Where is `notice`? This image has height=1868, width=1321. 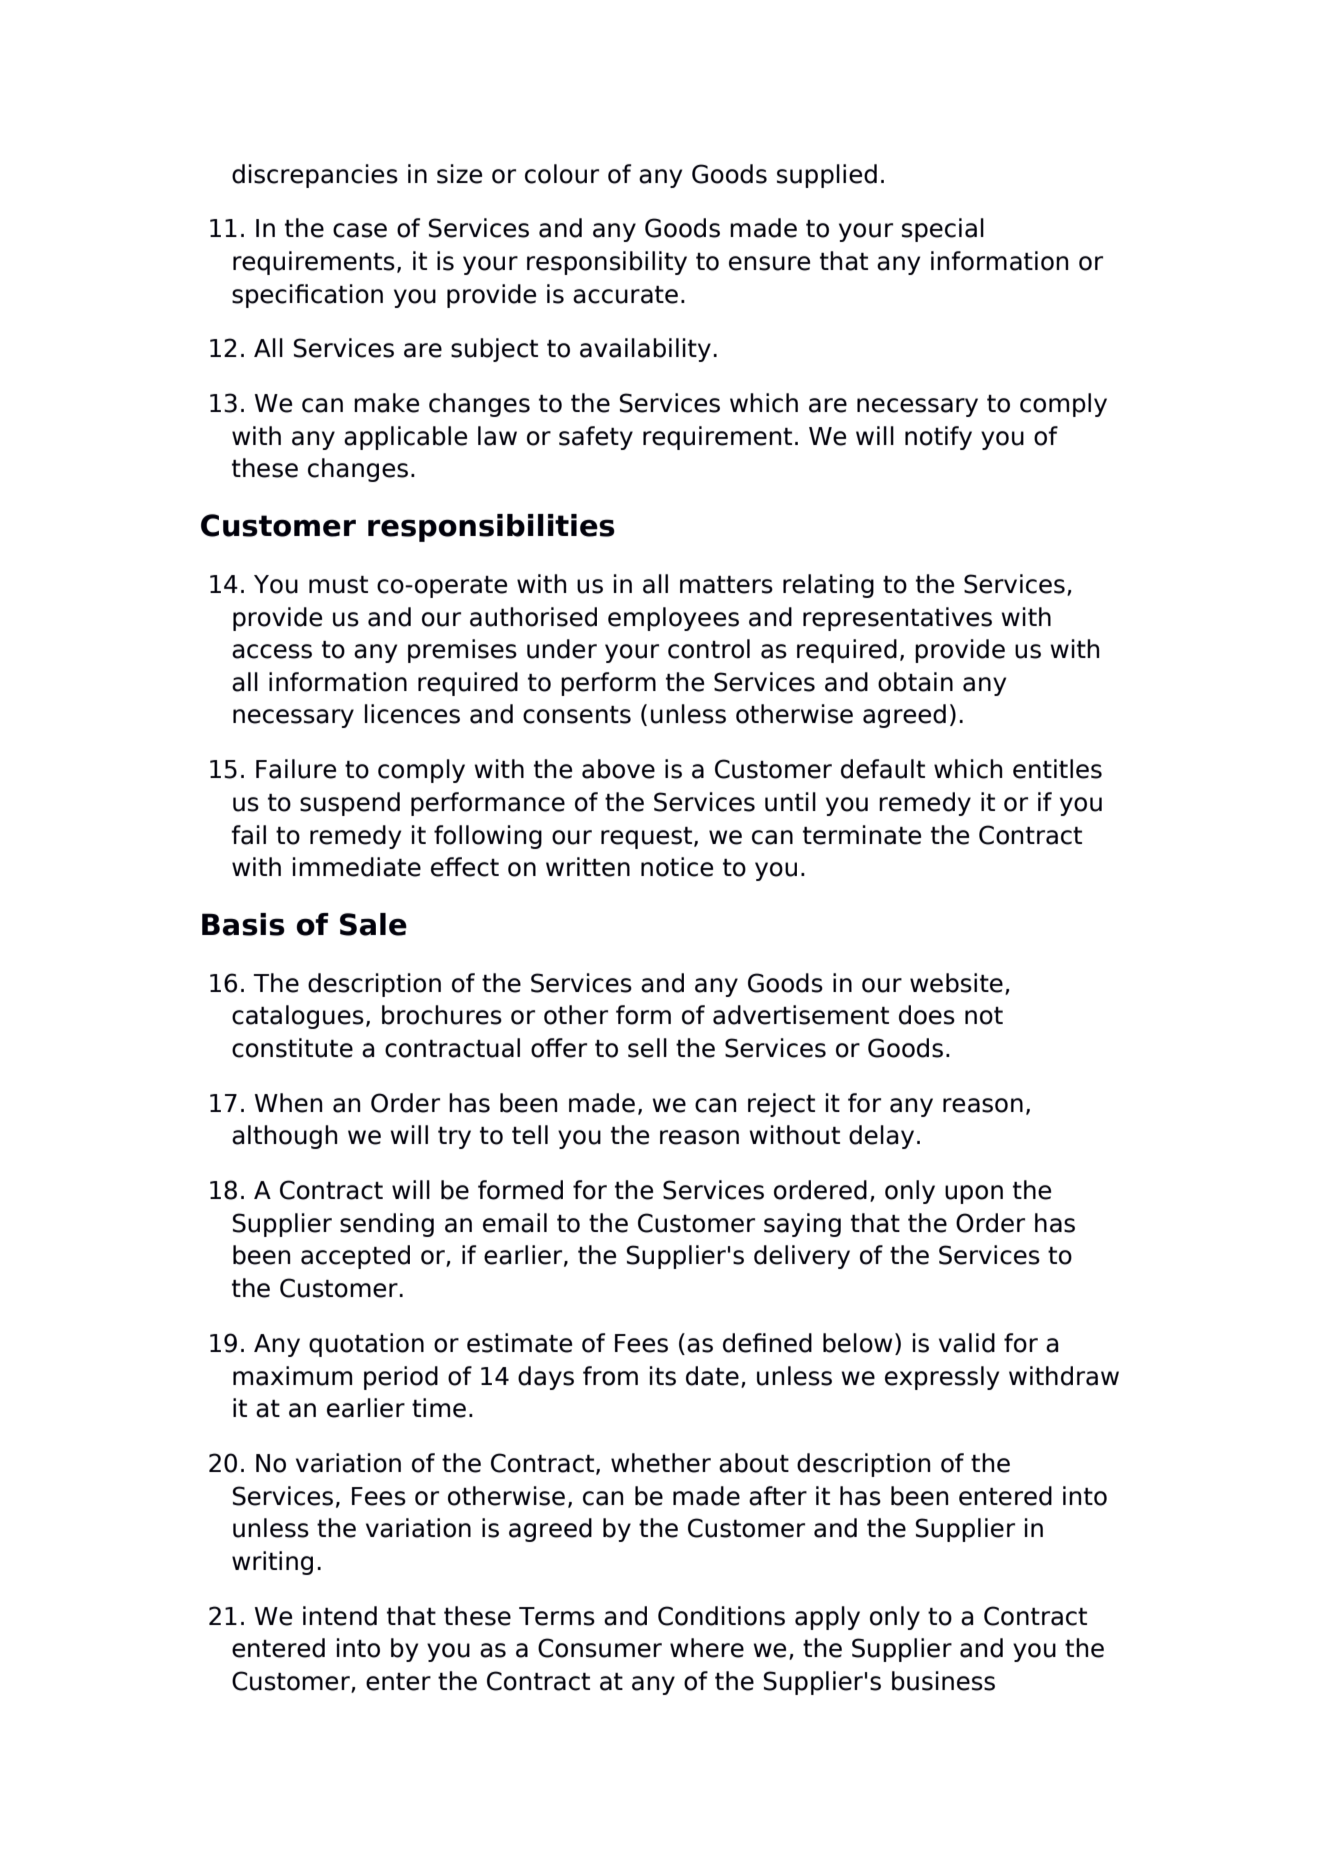
notice is located at coordinates (677, 867).
